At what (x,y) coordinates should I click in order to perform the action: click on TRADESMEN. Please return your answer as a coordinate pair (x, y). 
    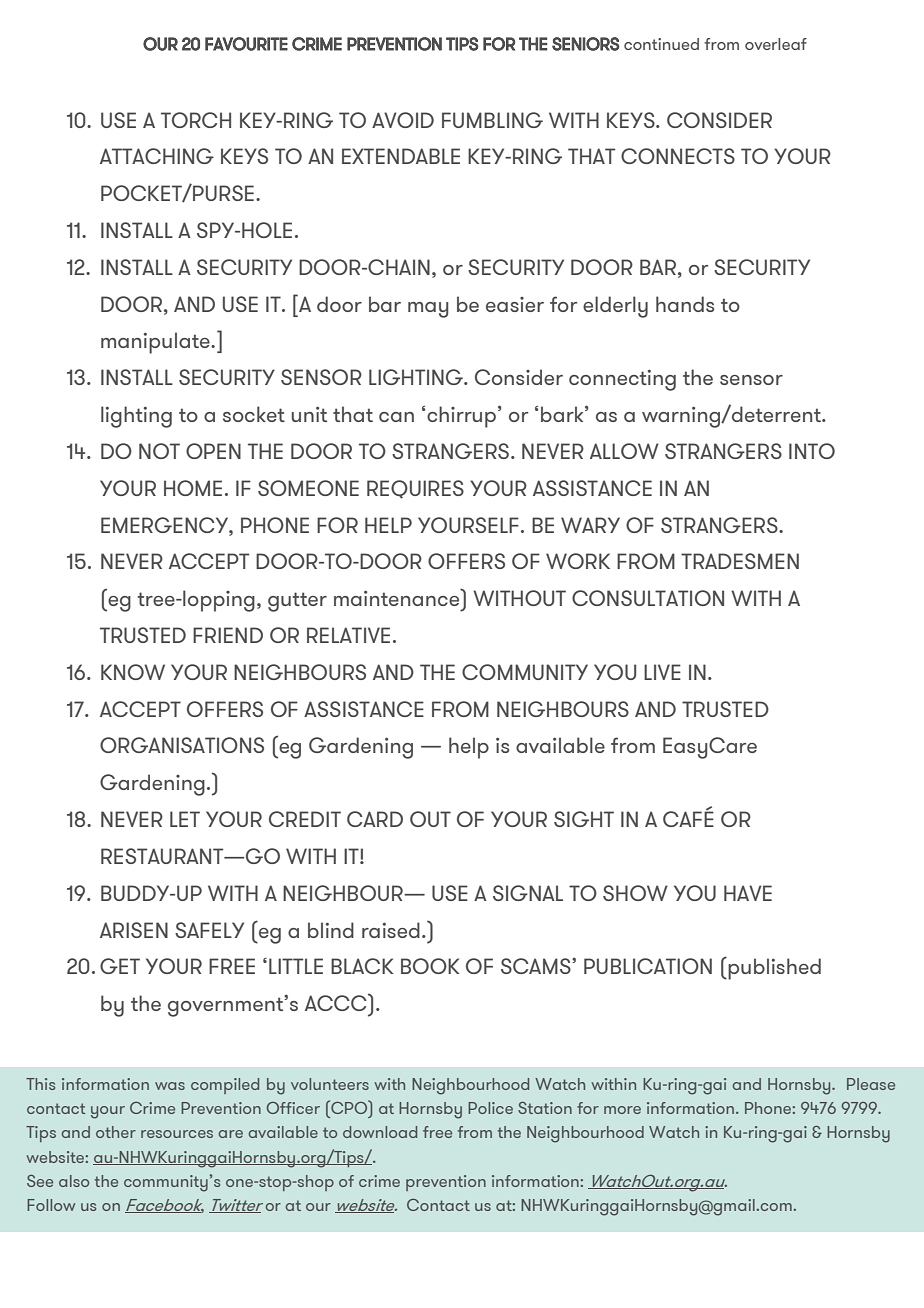
    Looking at the image, I should click on (740, 561).
